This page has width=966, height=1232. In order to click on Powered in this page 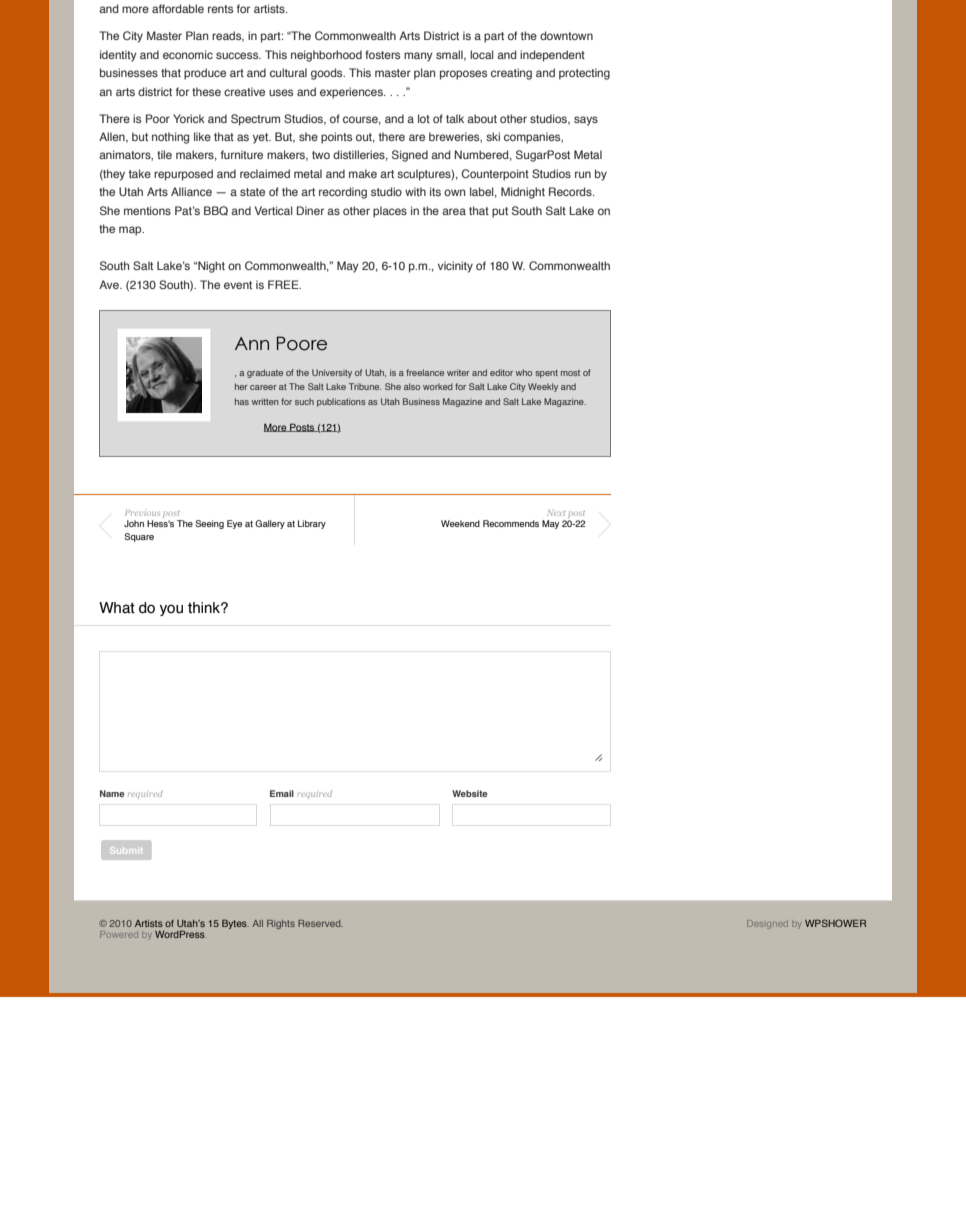, I will do `click(119, 934)`.
